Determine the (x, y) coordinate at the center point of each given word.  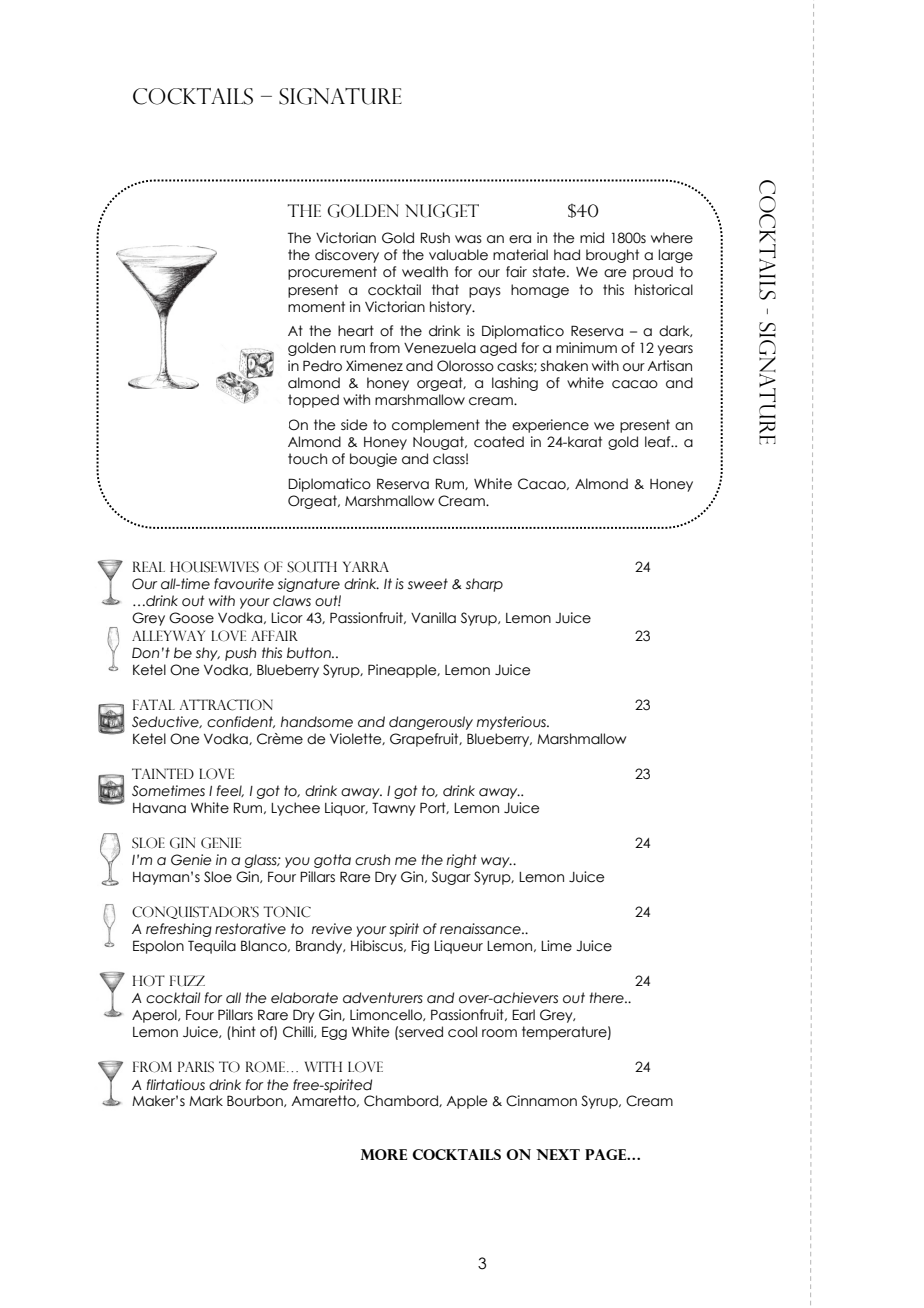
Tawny (394, 809)
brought (612, 256)
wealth (425, 272)
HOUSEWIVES (214, 567)
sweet (428, 584)
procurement (332, 273)
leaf (659, 442)
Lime (556, 946)
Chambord (402, 1101)
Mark (206, 1101)
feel (230, 791)
